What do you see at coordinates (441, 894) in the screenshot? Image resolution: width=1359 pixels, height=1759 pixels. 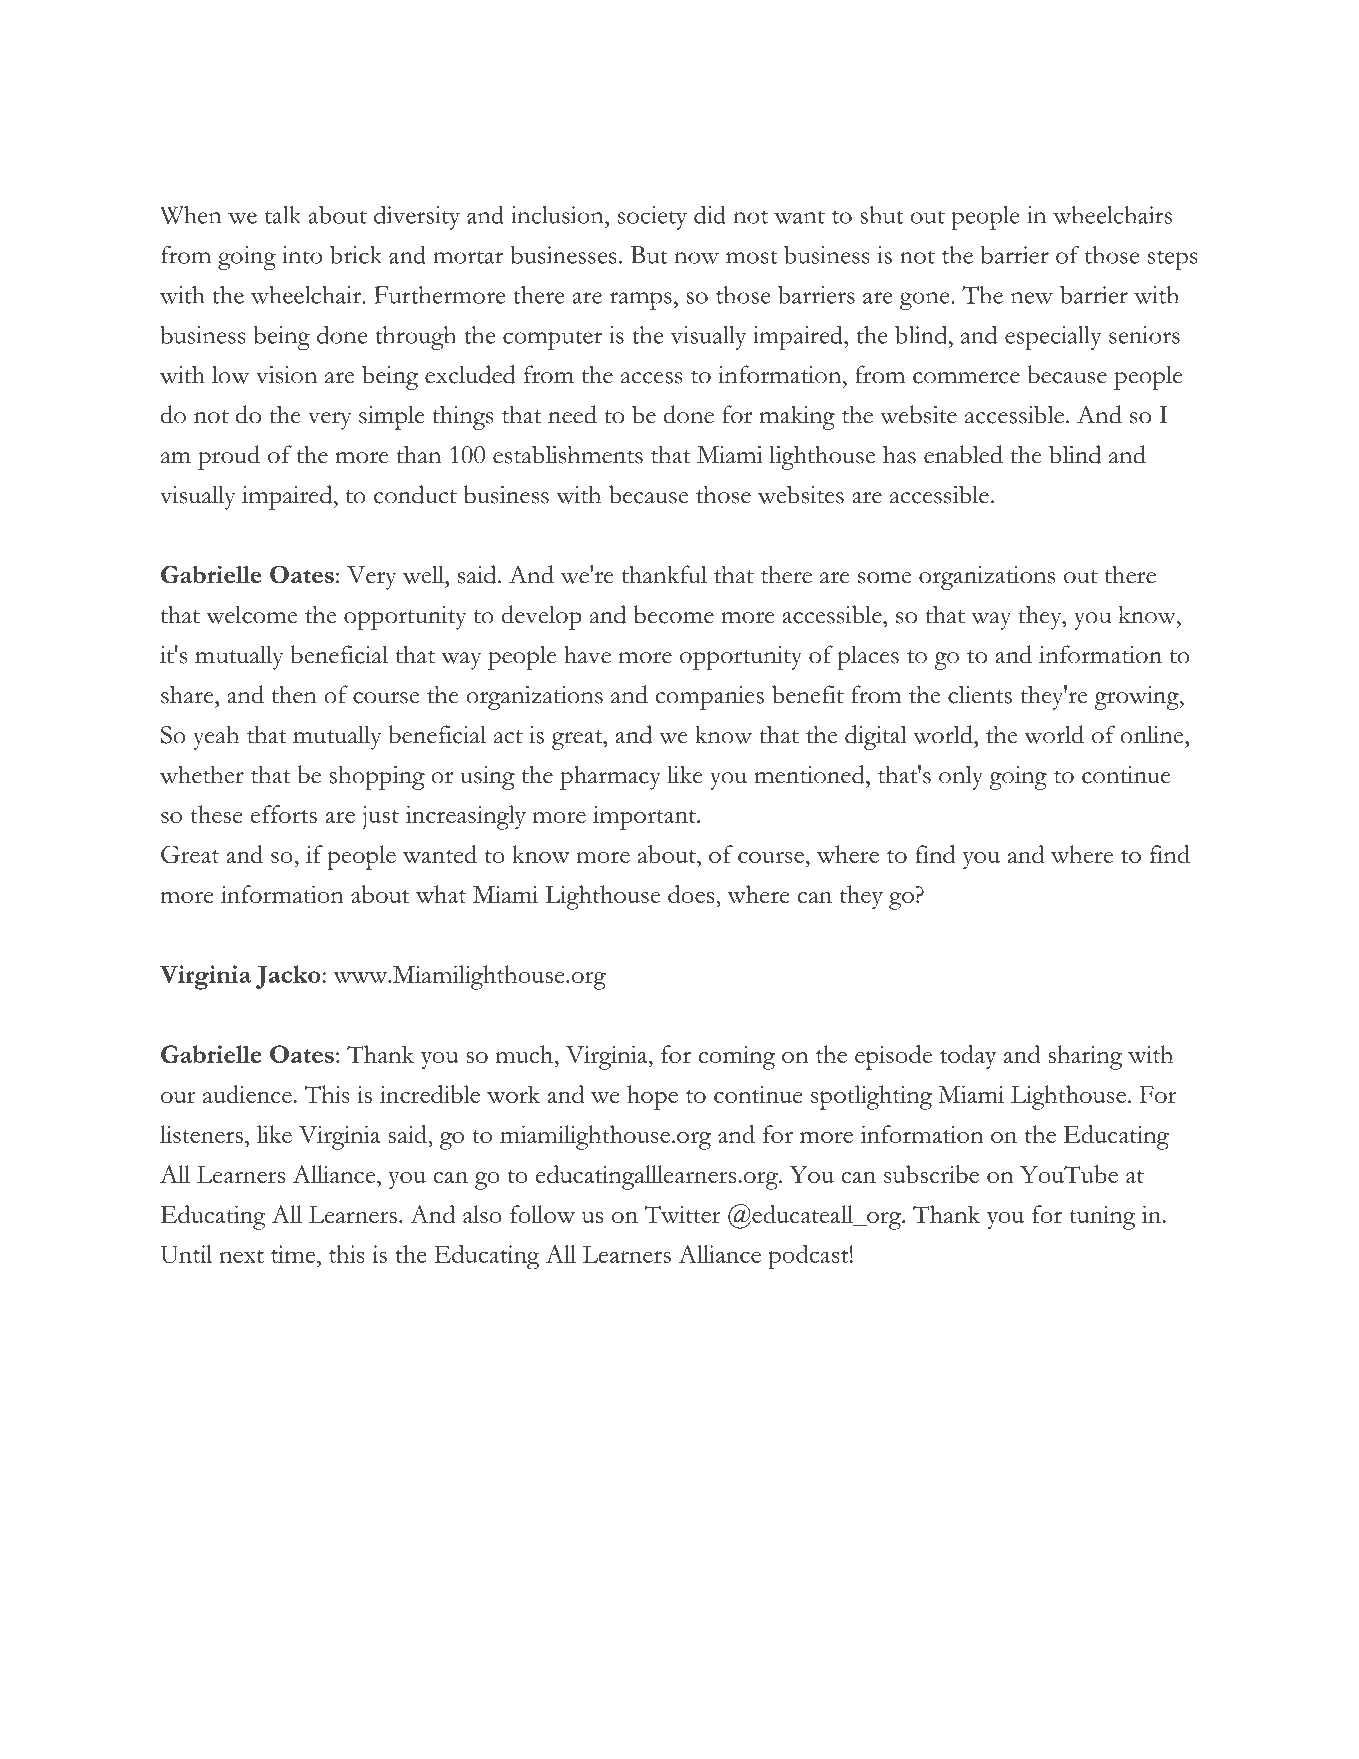 I see `what` at bounding box center [441, 894].
